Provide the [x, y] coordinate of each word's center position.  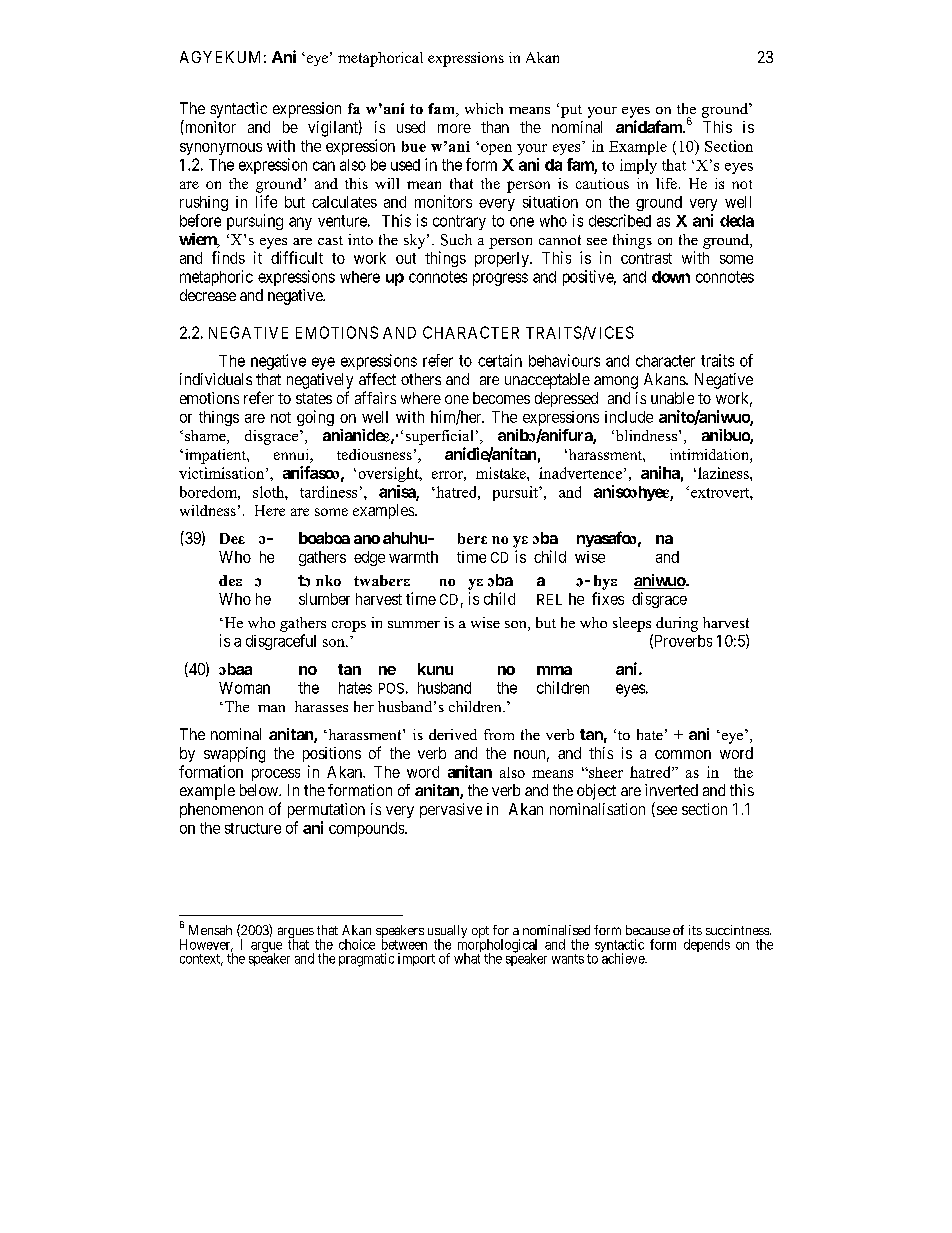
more [454, 128]
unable [672, 398]
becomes [501, 398]
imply [638, 166]
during [677, 624]
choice [357, 944]
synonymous [221, 149]
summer [414, 624]
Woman [244, 688]
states [314, 398]
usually [447, 933]
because [648, 930]
